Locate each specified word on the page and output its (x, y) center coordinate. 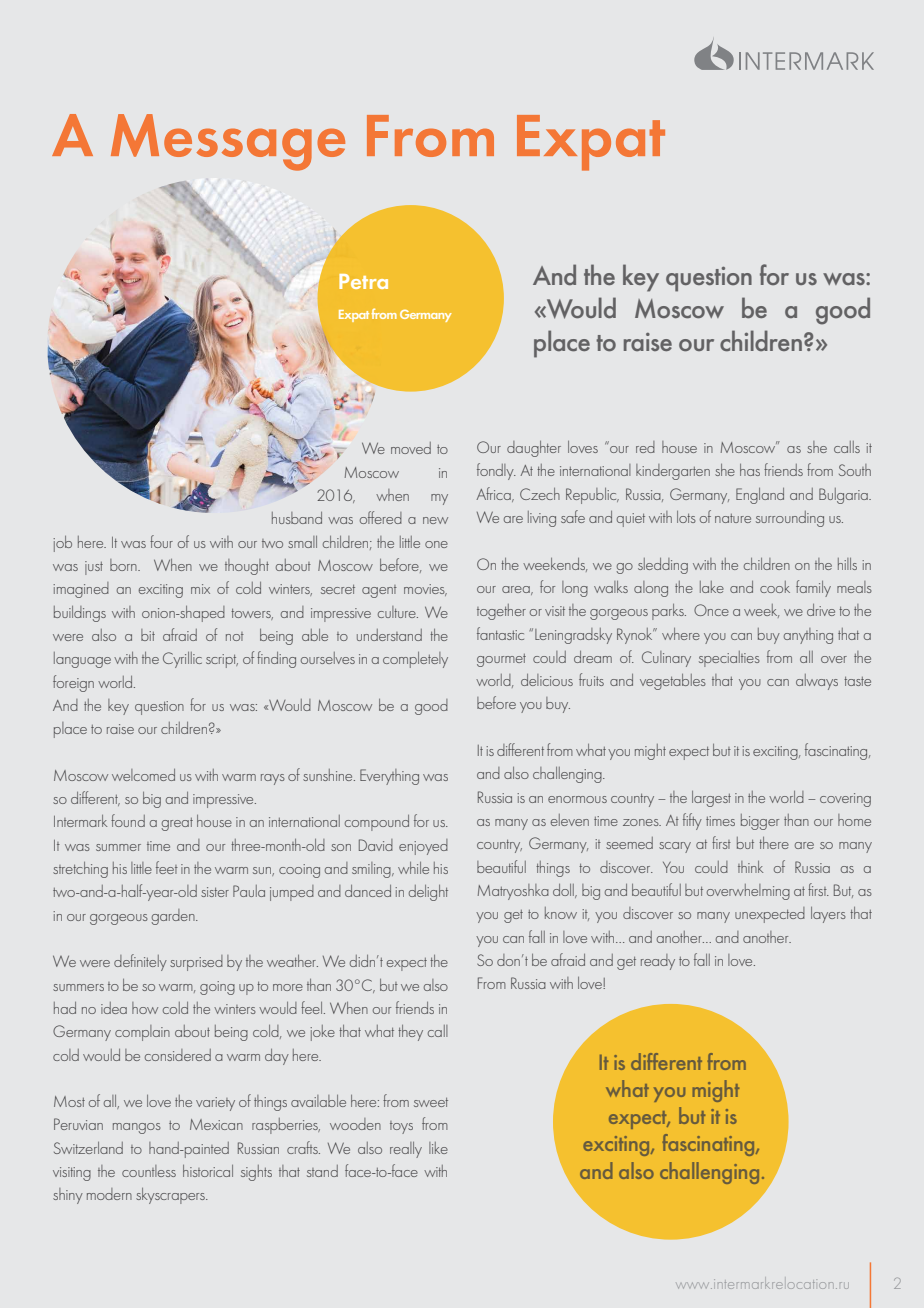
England (760, 496)
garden (174, 917)
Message (228, 142)
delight (428, 893)
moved (411, 448)
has (750, 470)
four (161, 541)
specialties (729, 659)
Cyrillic (182, 660)
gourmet (501, 660)
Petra (363, 281)
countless (149, 1171)
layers (828, 915)
